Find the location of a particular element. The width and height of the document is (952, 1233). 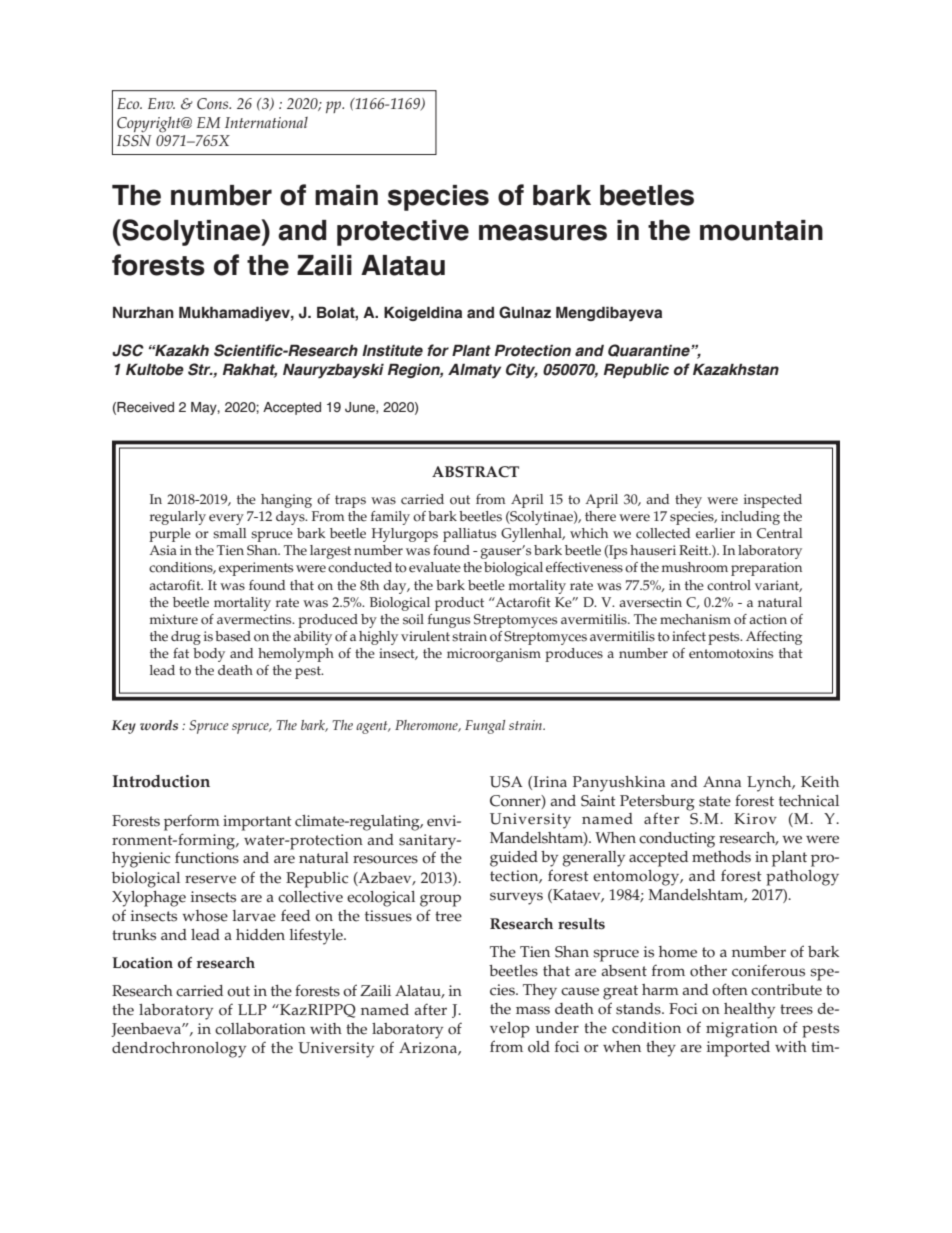

experiments is located at coordinates (256, 569).
